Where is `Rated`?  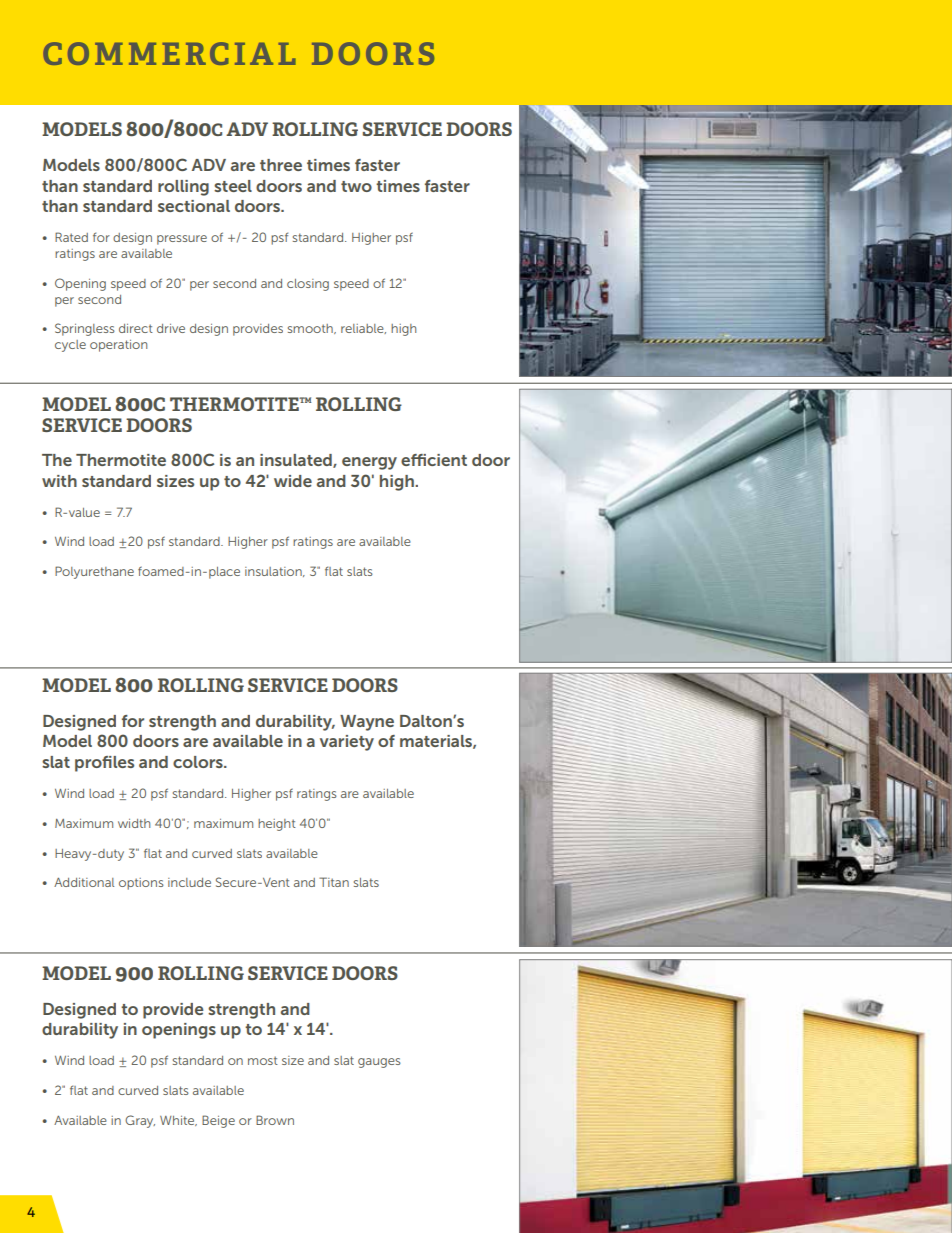
Rated is located at coordinates (71, 237).
